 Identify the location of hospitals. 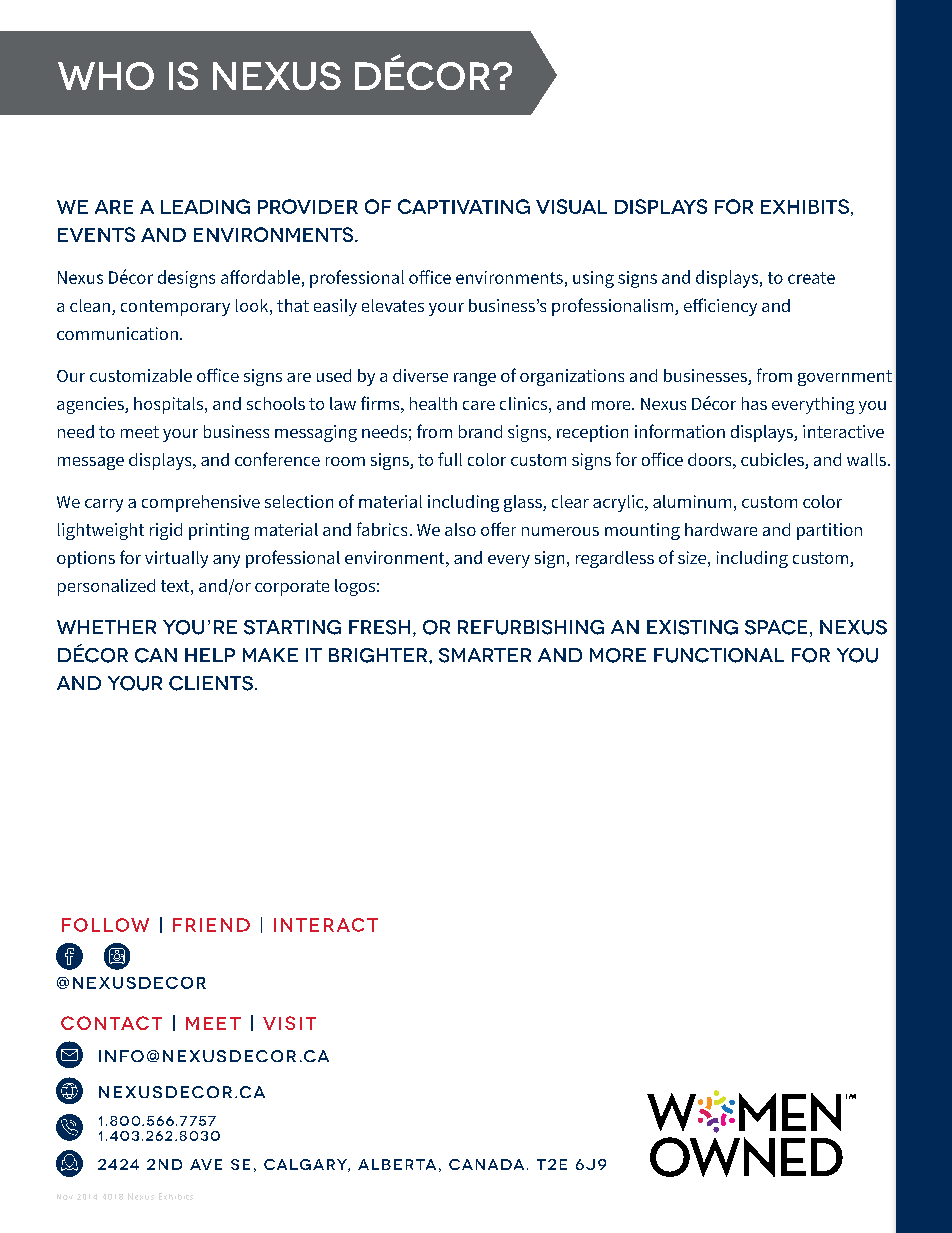
(170, 405).
